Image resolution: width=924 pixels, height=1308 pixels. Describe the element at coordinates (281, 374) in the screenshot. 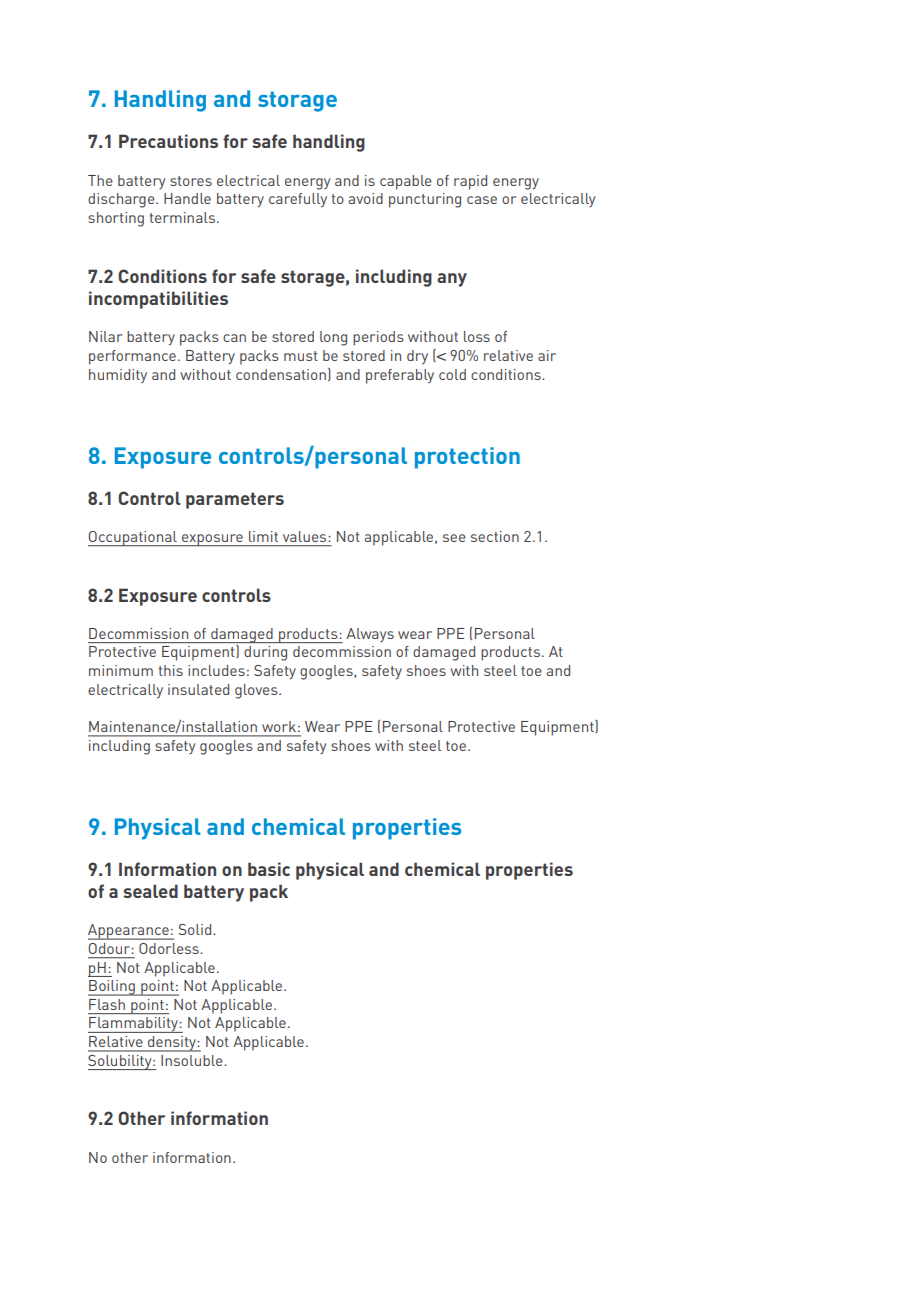

I see `condensation` at that location.
